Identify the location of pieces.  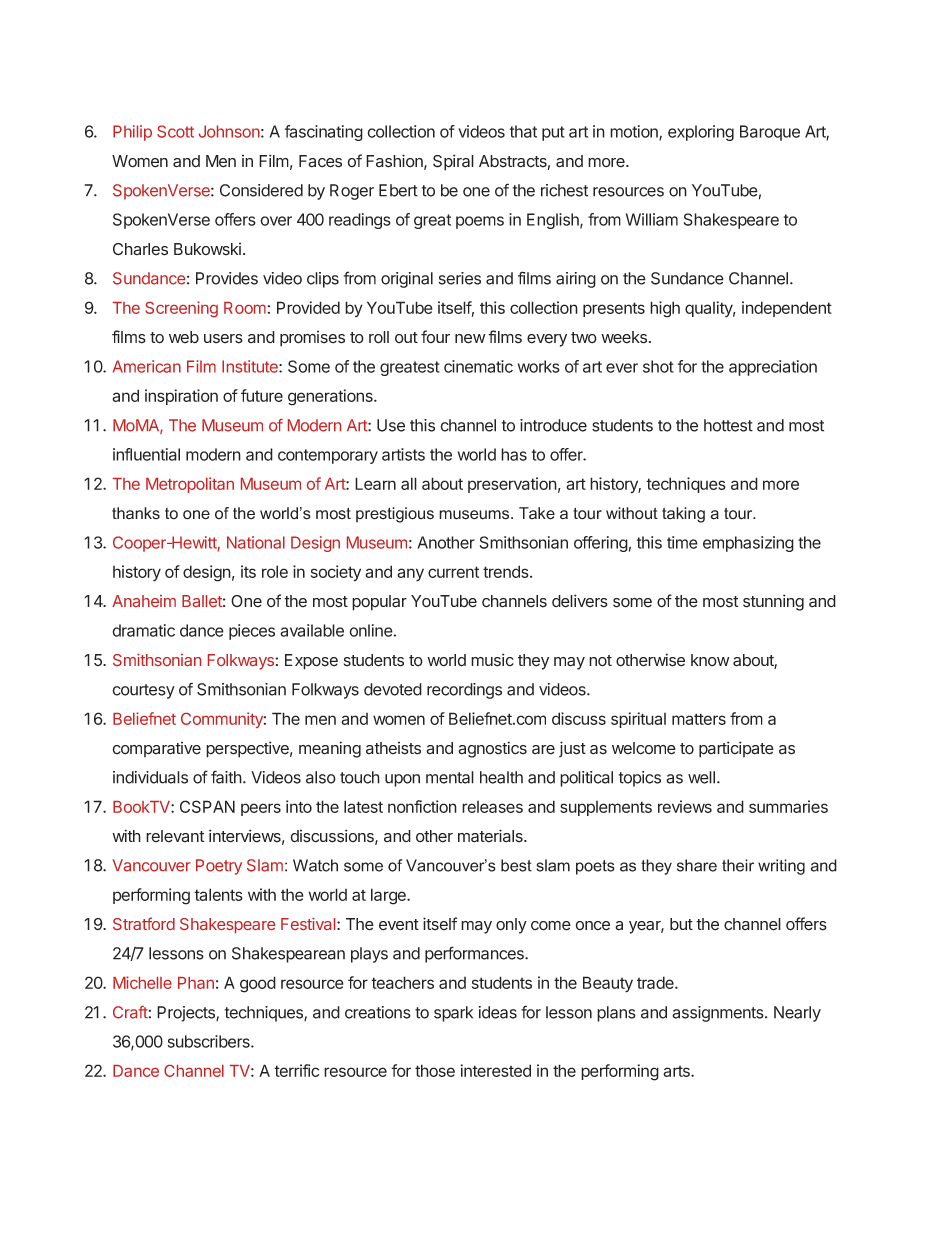
(252, 632).
